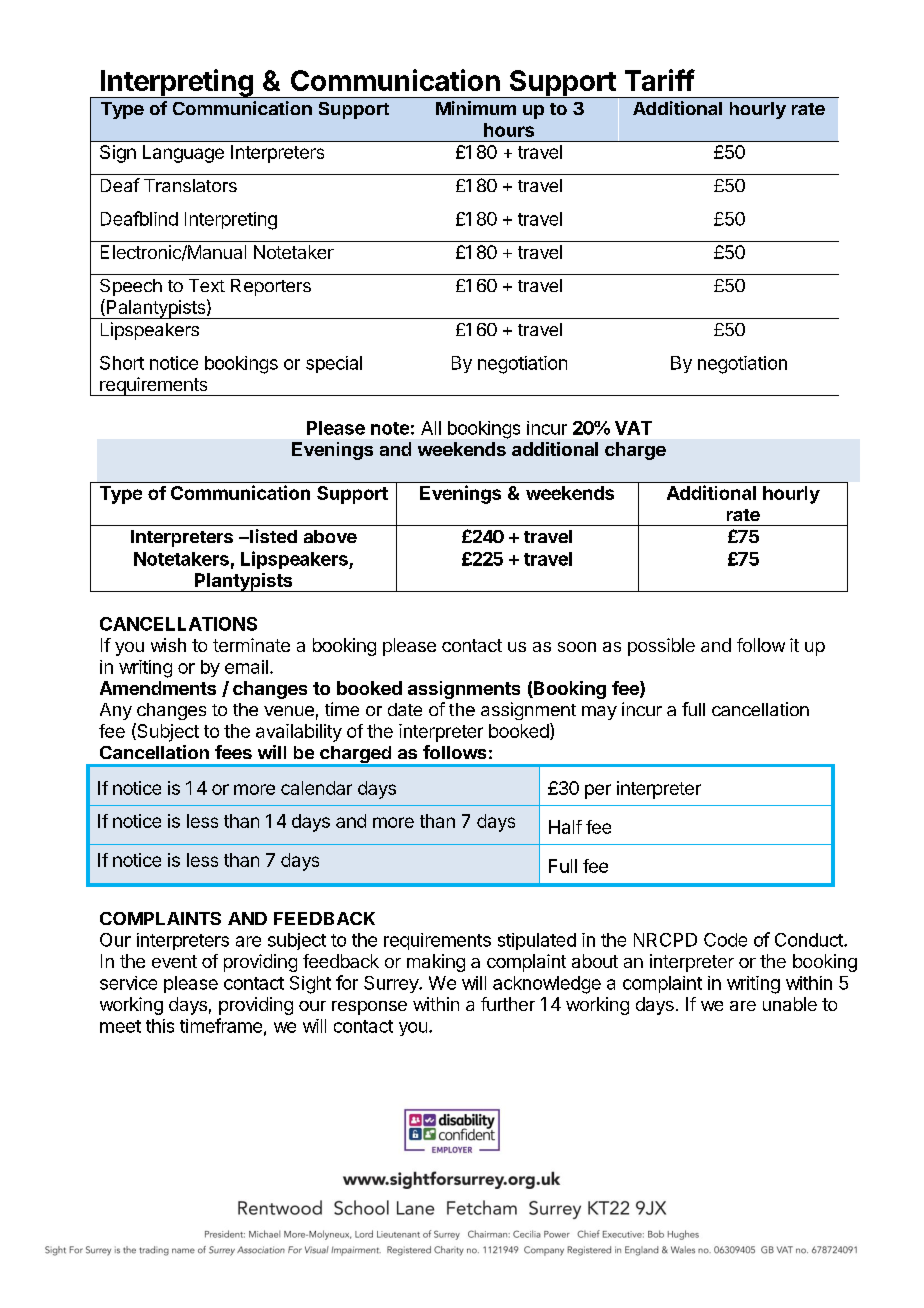 The width and height of the screenshot is (924, 1308). I want to click on wish, so click(168, 645).
